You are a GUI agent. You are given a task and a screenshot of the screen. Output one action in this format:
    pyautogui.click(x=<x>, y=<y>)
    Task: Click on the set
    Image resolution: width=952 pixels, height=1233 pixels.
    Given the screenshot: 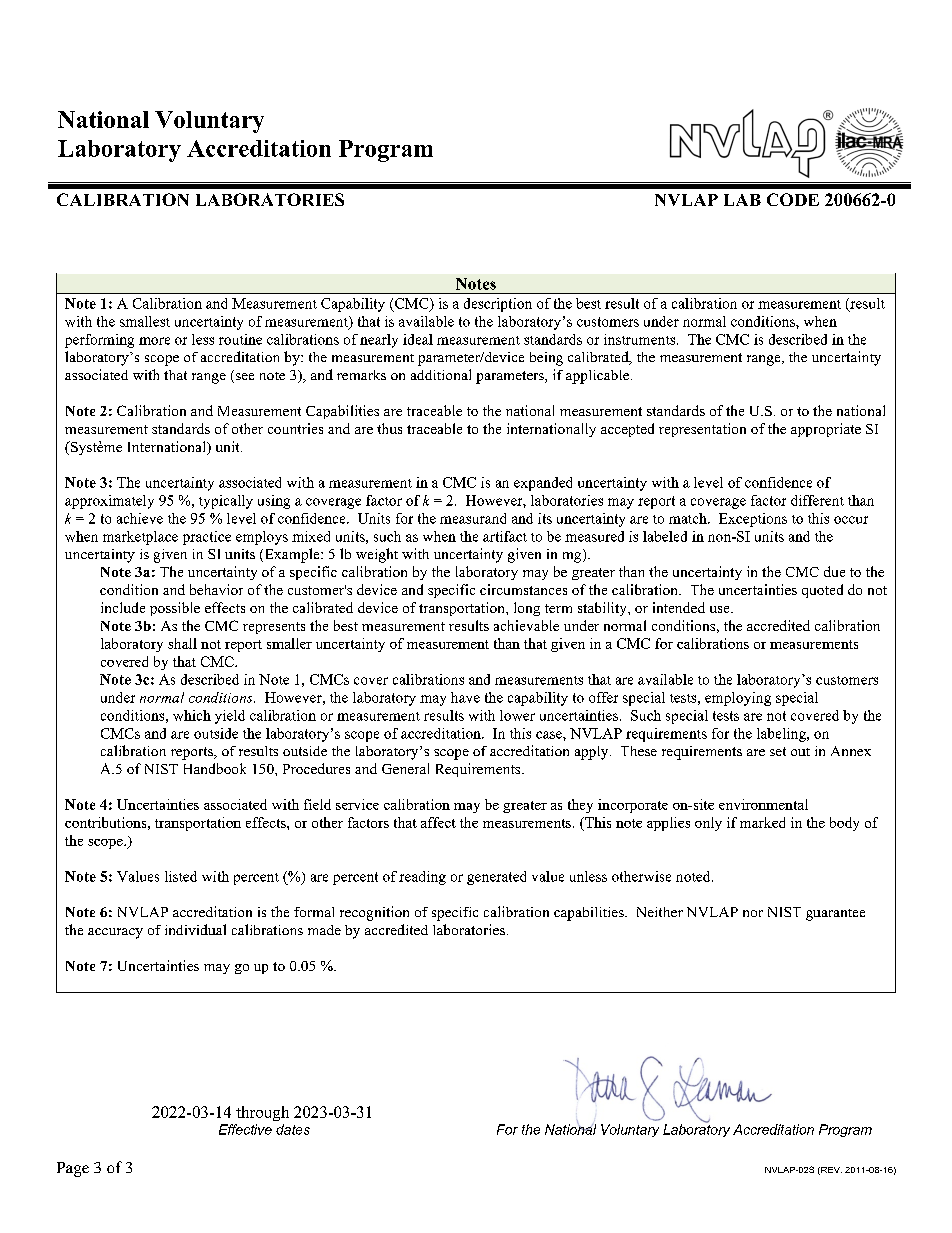 What is the action you would take?
    pyautogui.click(x=778, y=751)
